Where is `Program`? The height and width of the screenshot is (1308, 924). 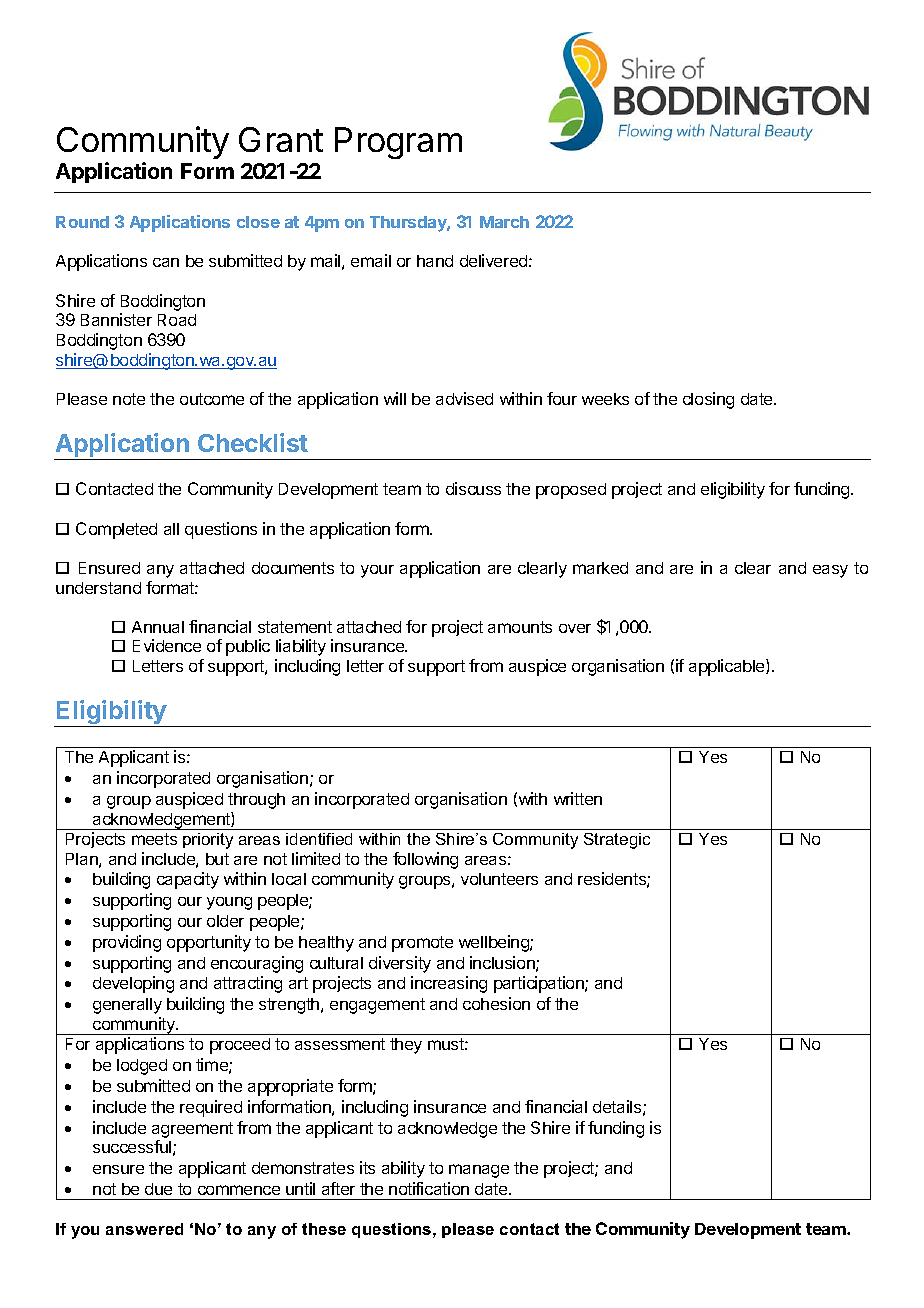
Program is located at coordinates (398, 143).
